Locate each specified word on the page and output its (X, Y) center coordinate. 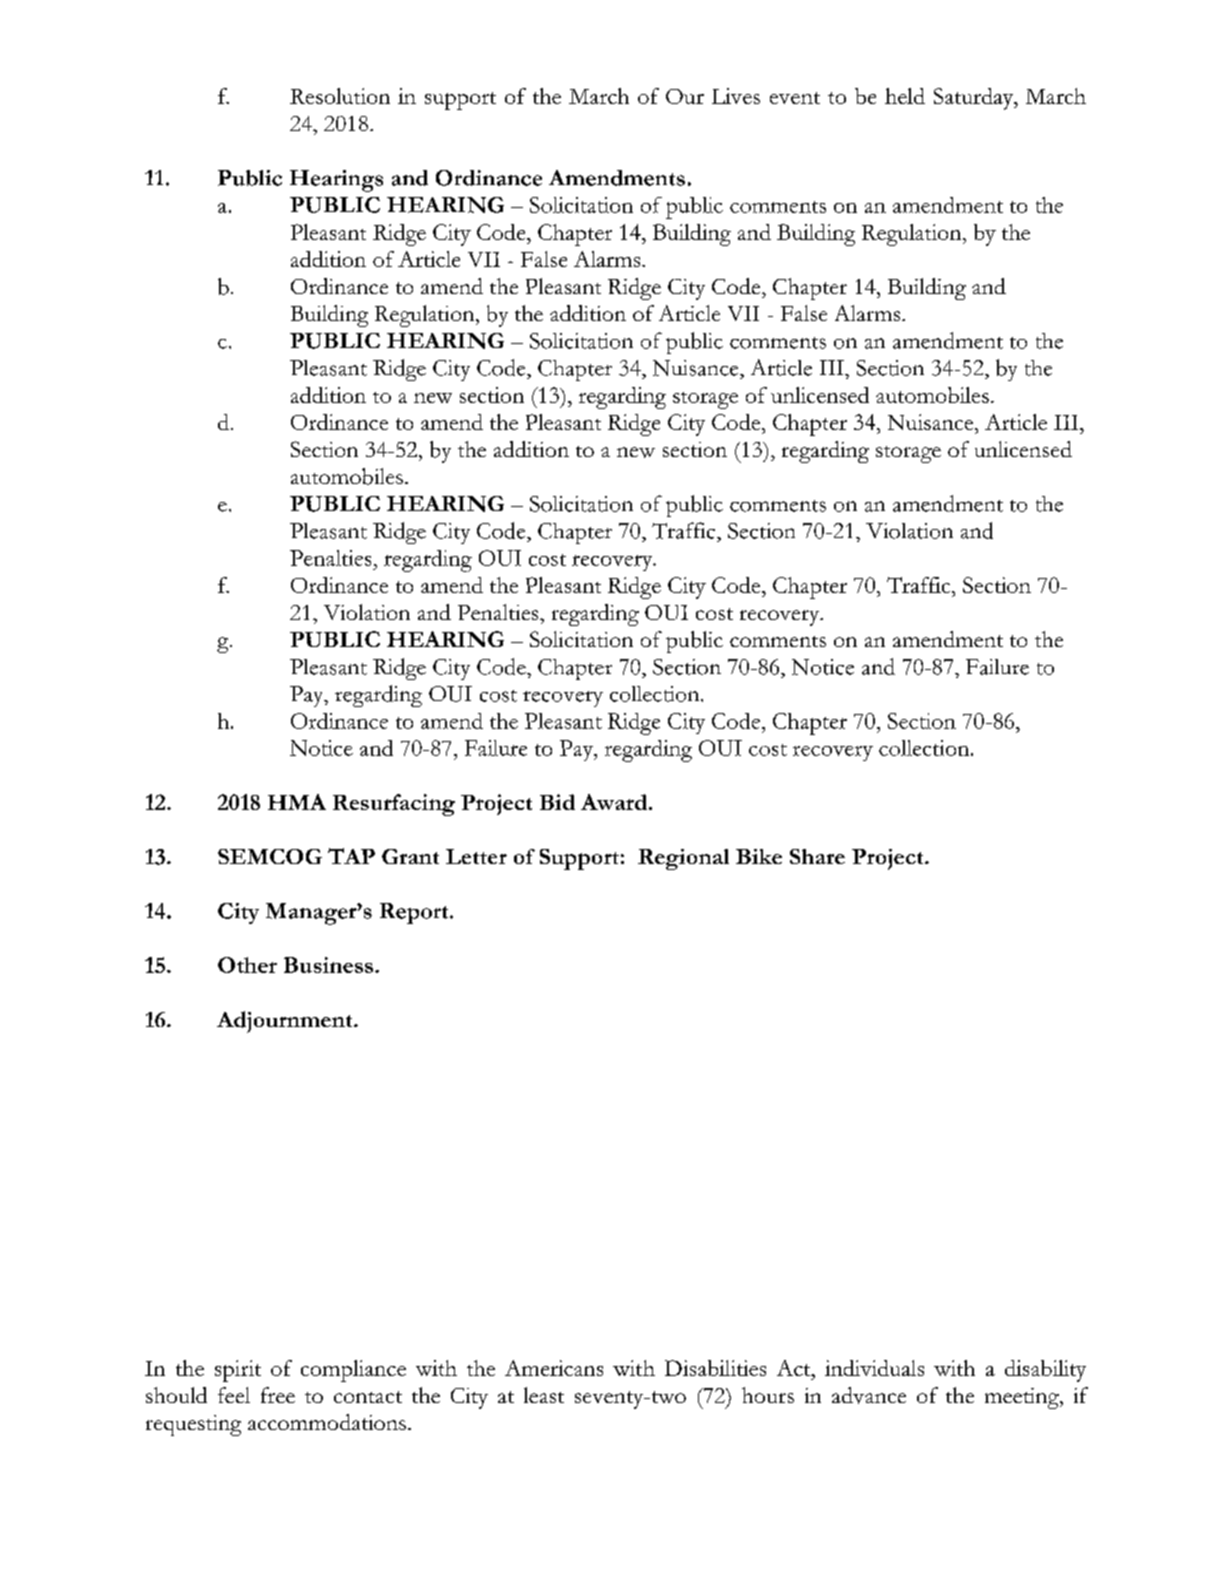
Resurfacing (394, 805)
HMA (297, 802)
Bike (759, 856)
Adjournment (286, 1022)
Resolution (340, 96)
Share (817, 856)
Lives (736, 96)
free (278, 1395)
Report (415, 913)
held (905, 96)
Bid (557, 802)
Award (615, 802)
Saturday (975, 99)
